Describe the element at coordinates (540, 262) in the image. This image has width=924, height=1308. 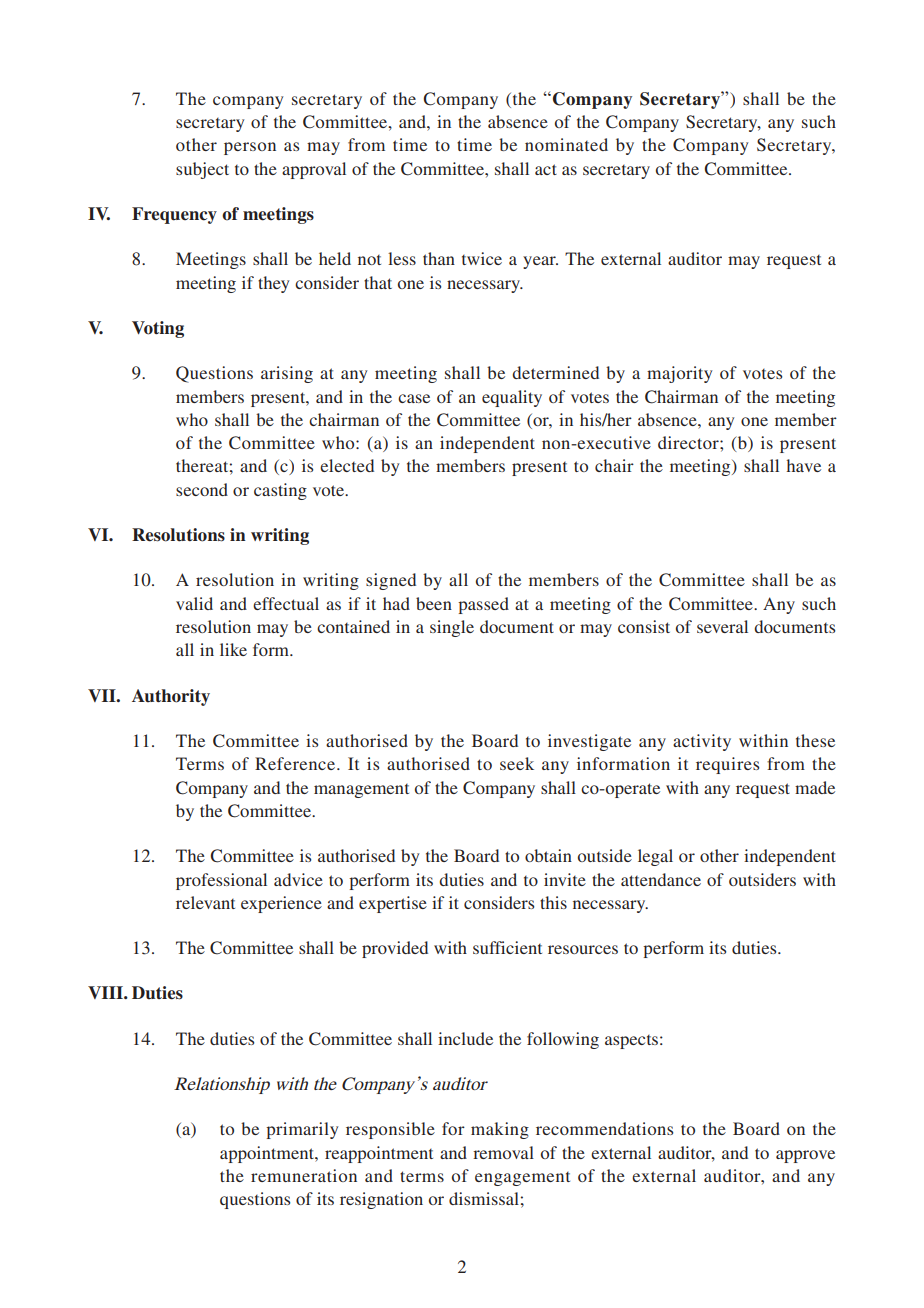
I see `year` at that location.
